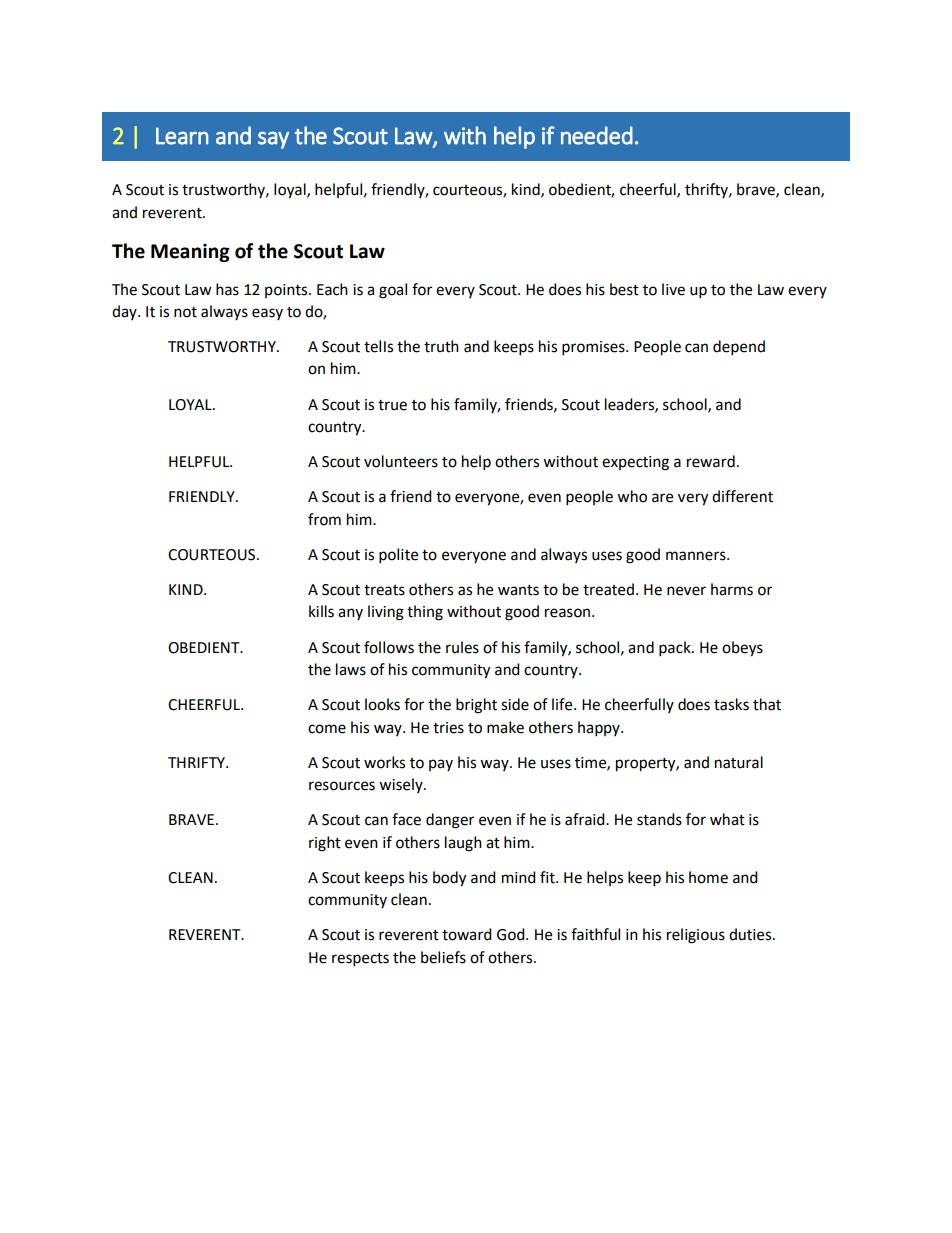 Image resolution: width=952 pixels, height=1233 pixels. What do you see at coordinates (182, 136) in the screenshot?
I see `Learn` at bounding box center [182, 136].
